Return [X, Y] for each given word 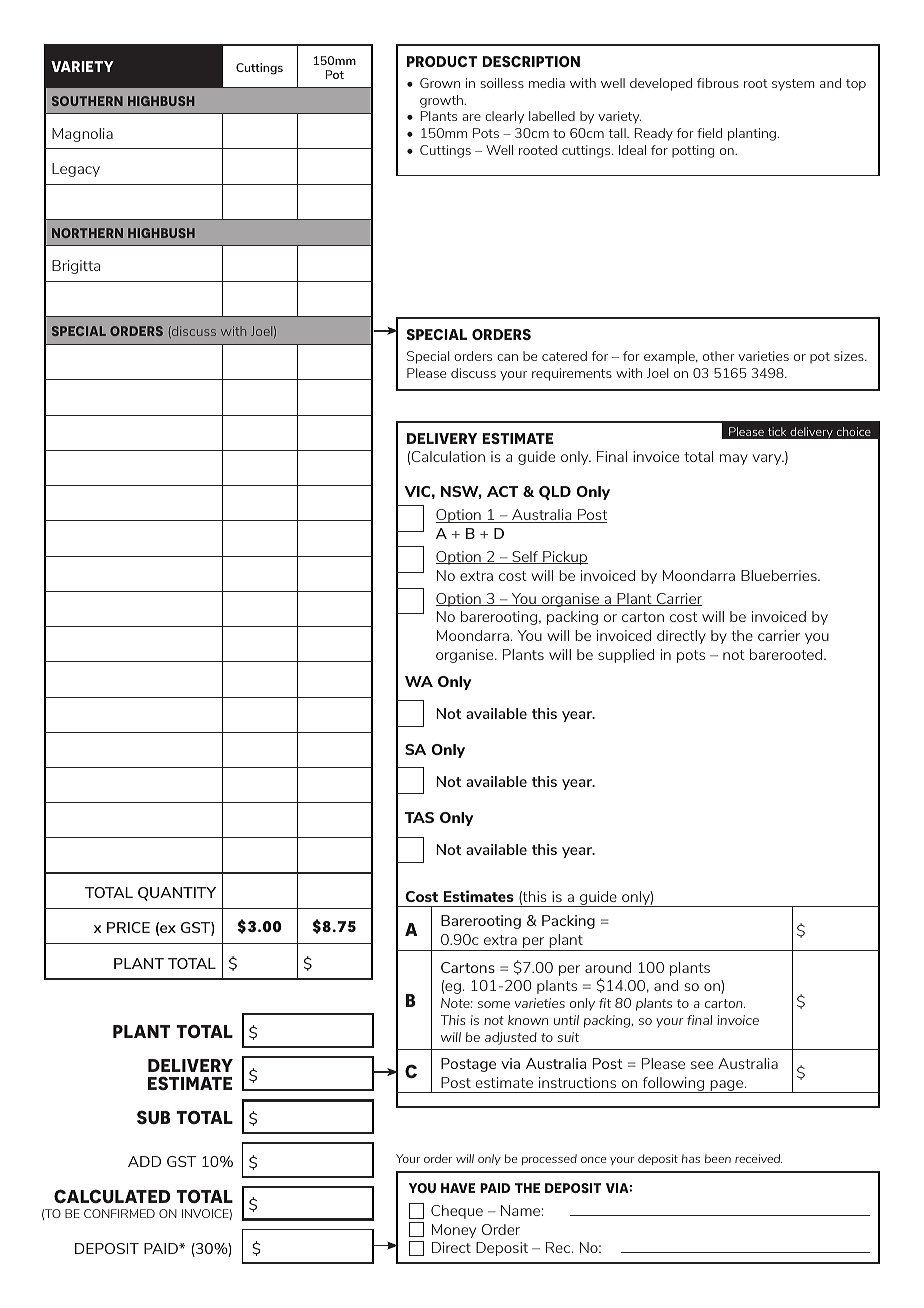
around [608, 967]
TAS [419, 817]
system [793, 85]
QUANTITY [177, 894]
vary [768, 459]
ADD [144, 1161]
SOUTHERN [87, 101]
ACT [503, 491]
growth [442, 101]
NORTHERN [87, 233]
